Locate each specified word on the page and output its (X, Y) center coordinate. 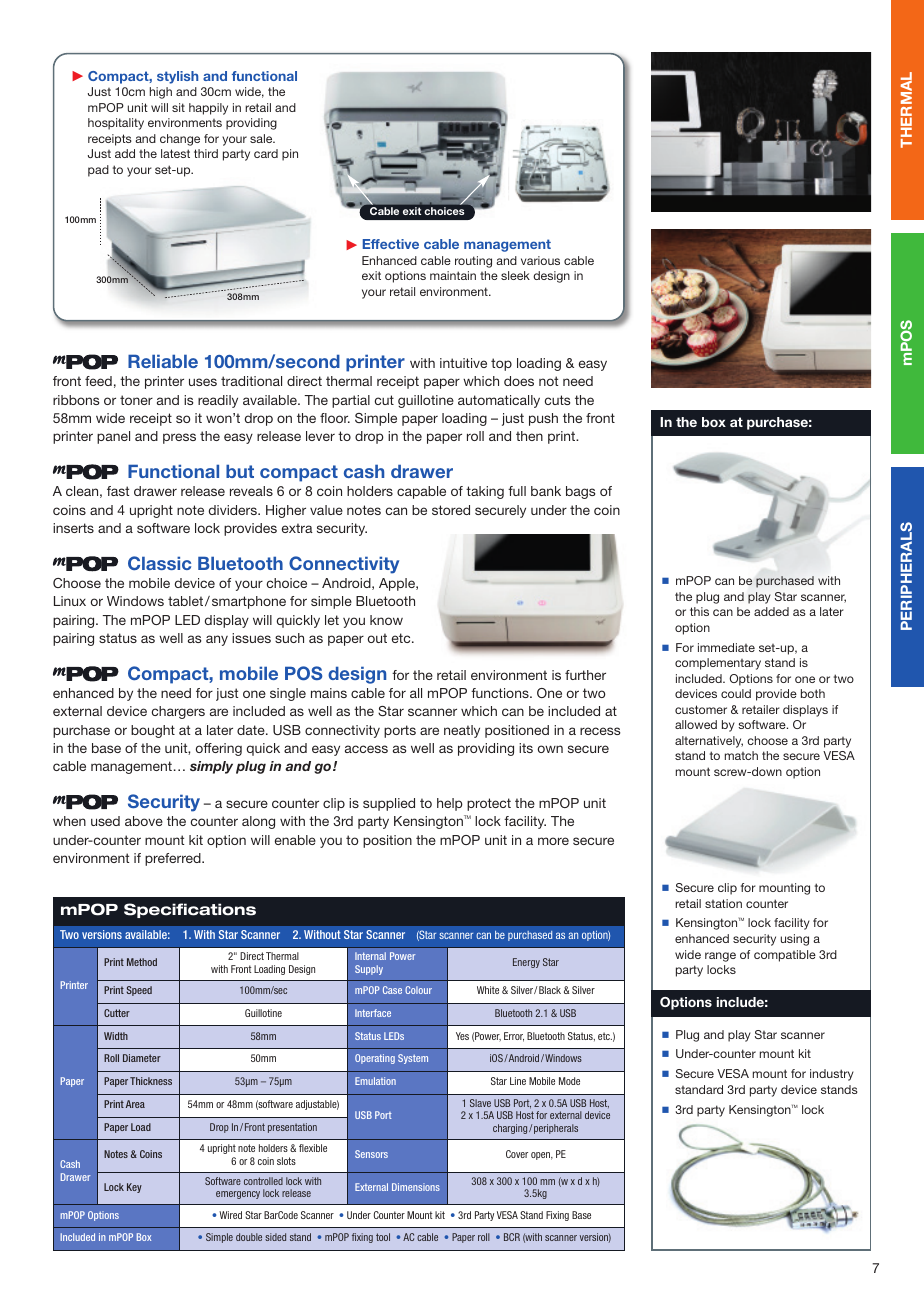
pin (290, 155)
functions (501, 693)
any (217, 640)
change (180, 140)
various (540, 260)
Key (134, 1188)
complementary (718, 664)
